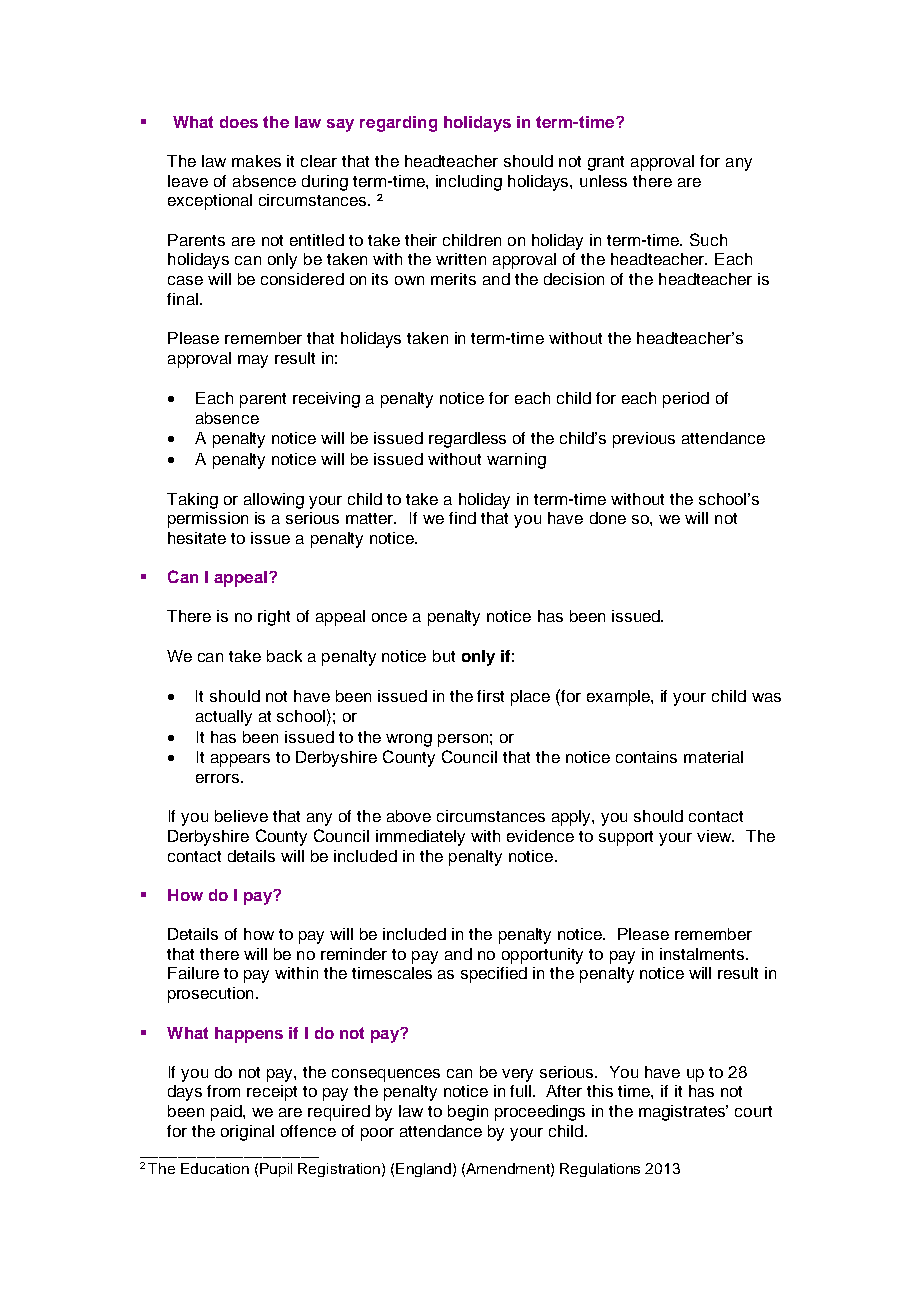 Image resolution: width=924 pixels, height=1308 pixels. What do you see at coordinates (683, 1113) in the screenshot?
I see `magistrates` at bounding box center [683, 1113].
